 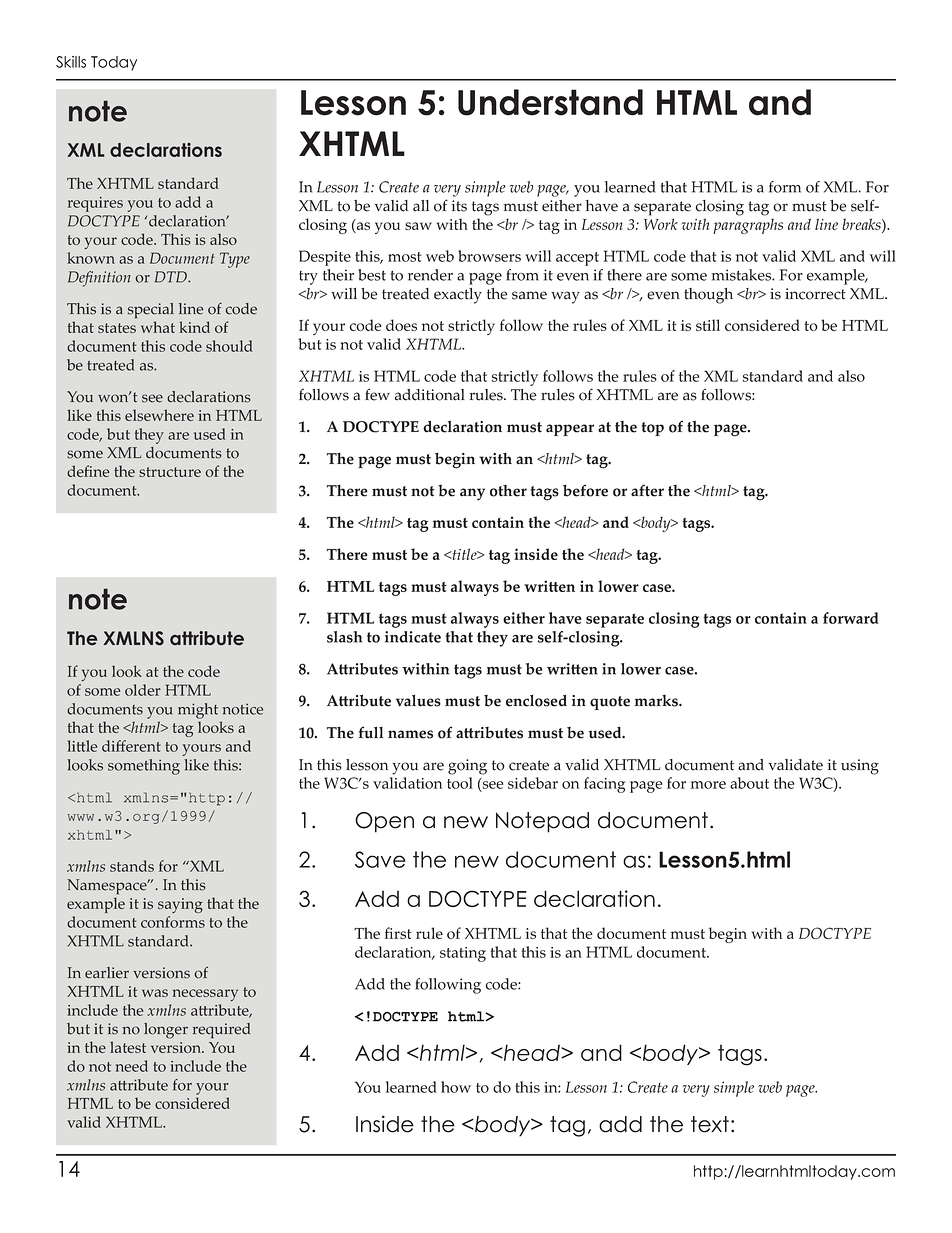 What do you see at coordinates (158, 327) in the document?
I see `what` at bounding box center [158, 327].
